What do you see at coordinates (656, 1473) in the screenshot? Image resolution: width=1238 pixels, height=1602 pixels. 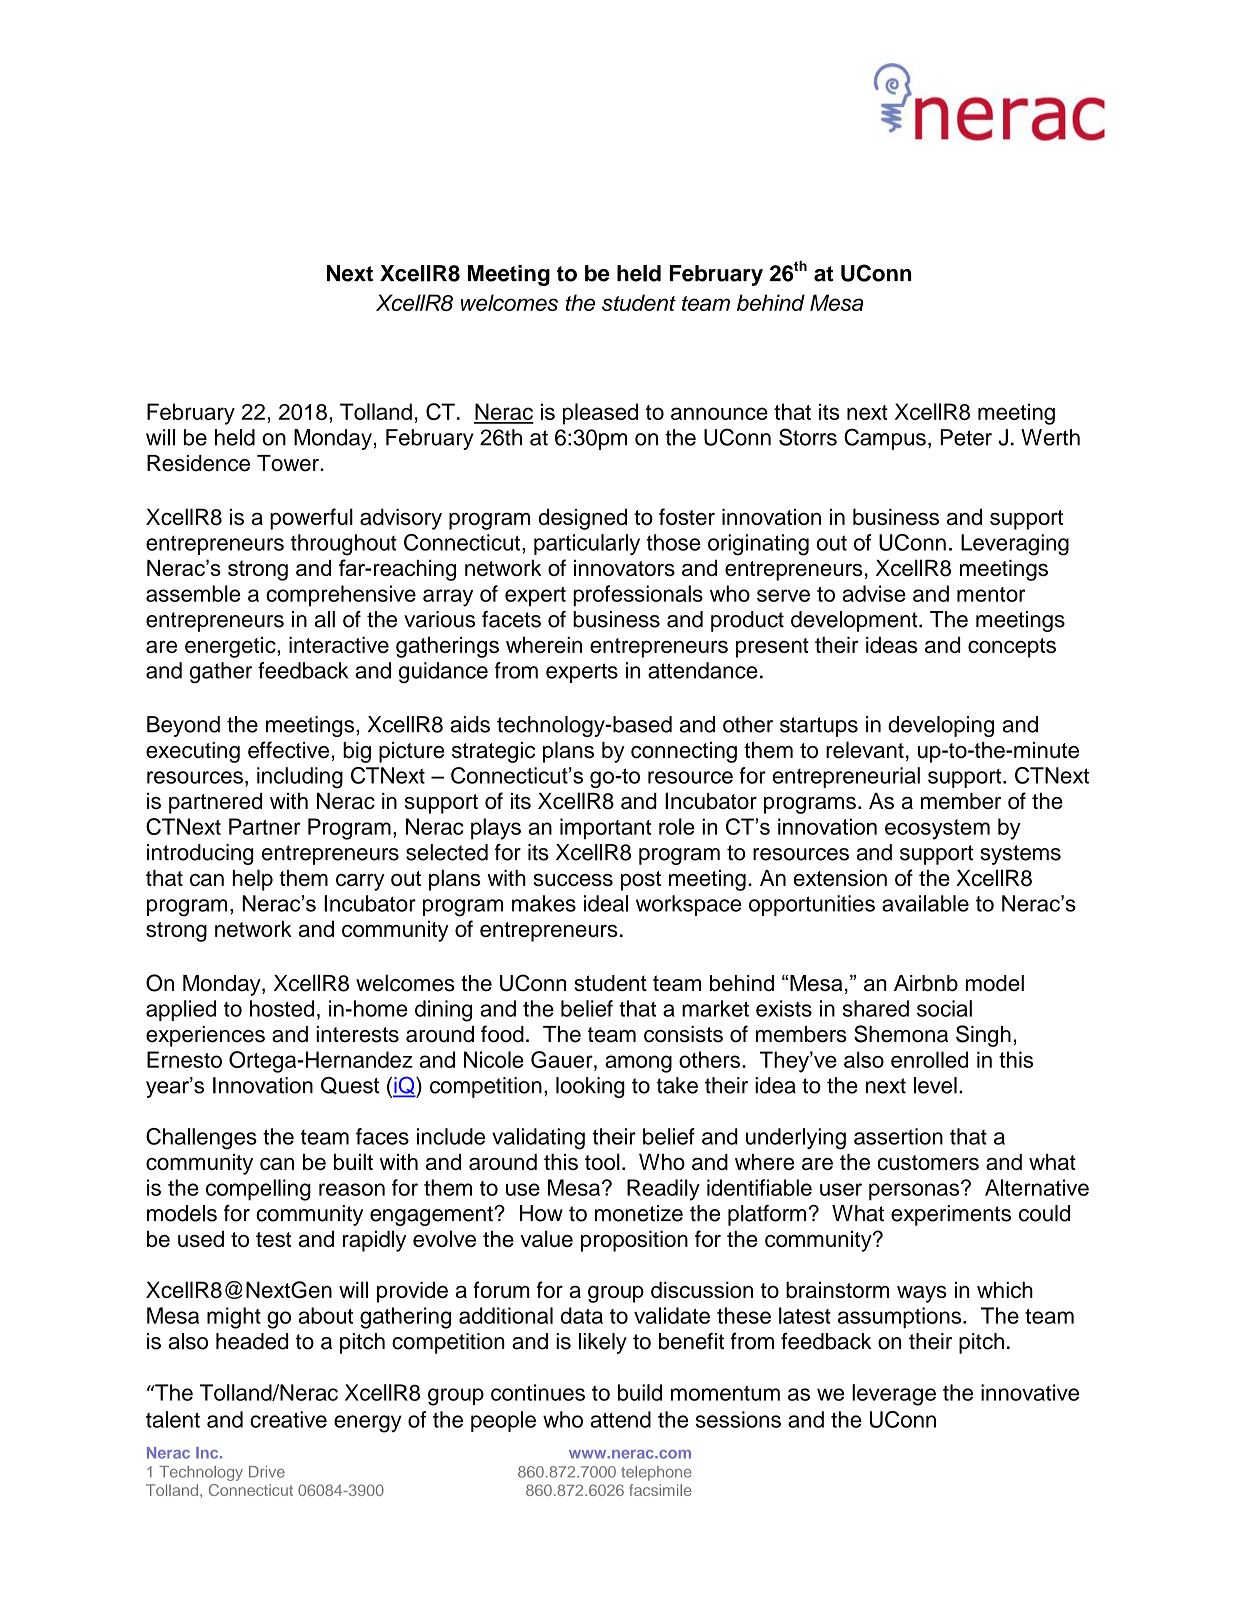 I see `telephone` at bounding box center [656, 1473].
